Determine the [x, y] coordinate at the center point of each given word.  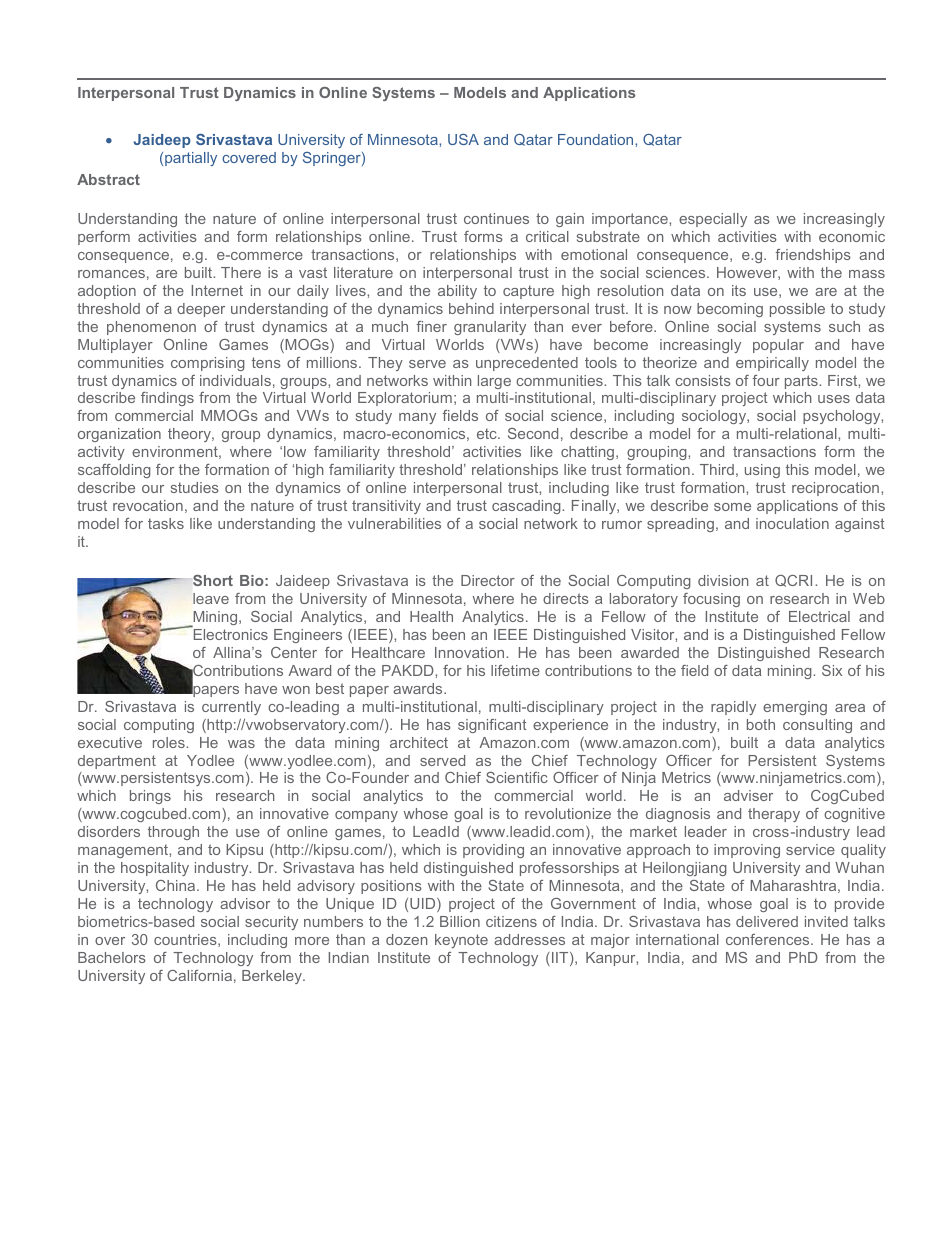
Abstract [108, 179]
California [199, 975]
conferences [769, 939]
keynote [461, 941]
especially [713, 220]
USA [463, 139]
